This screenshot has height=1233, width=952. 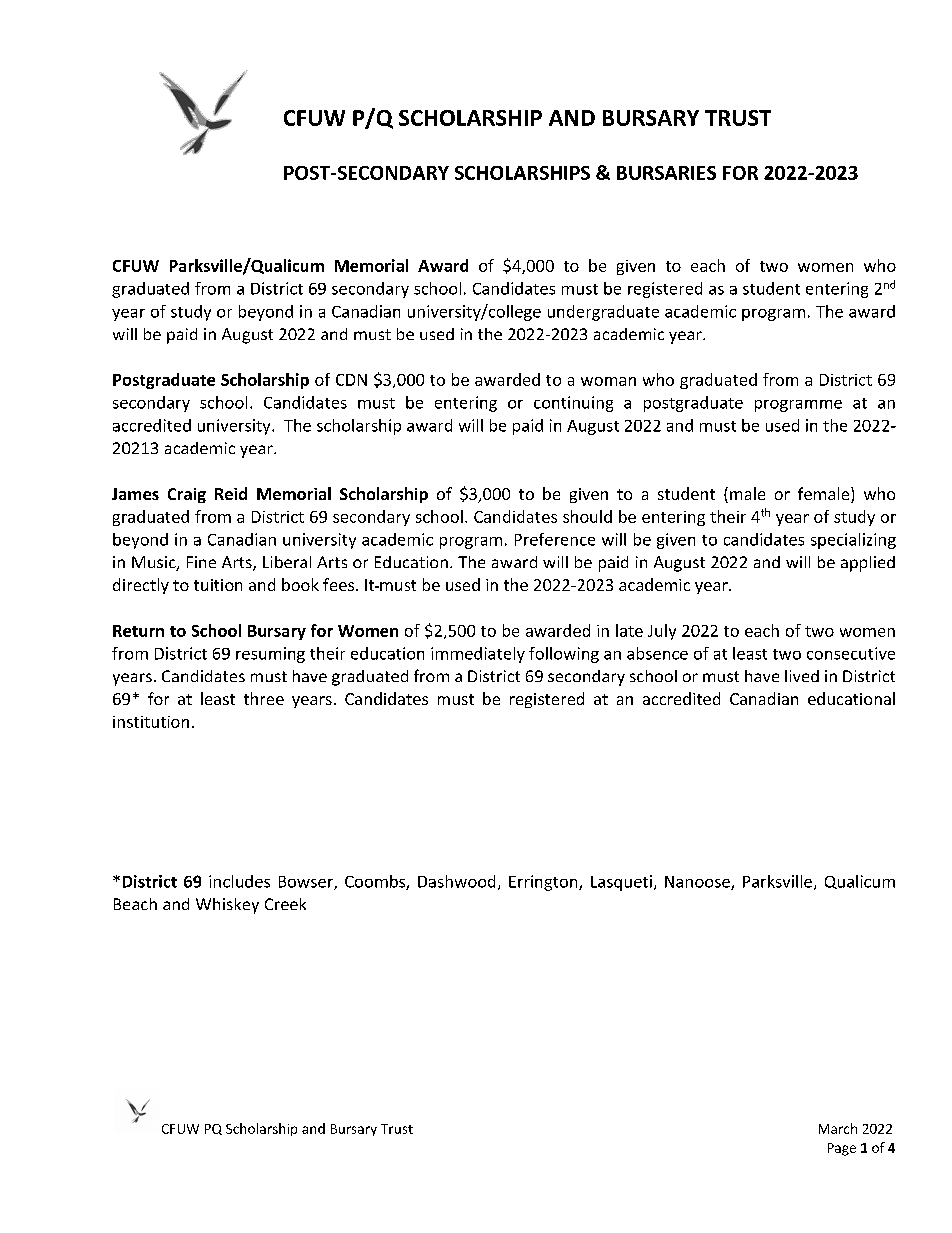 What do you see at coordinates (227, 906) in the screenshot?
I see `Whiskey` at bounding box center [227, 906].
